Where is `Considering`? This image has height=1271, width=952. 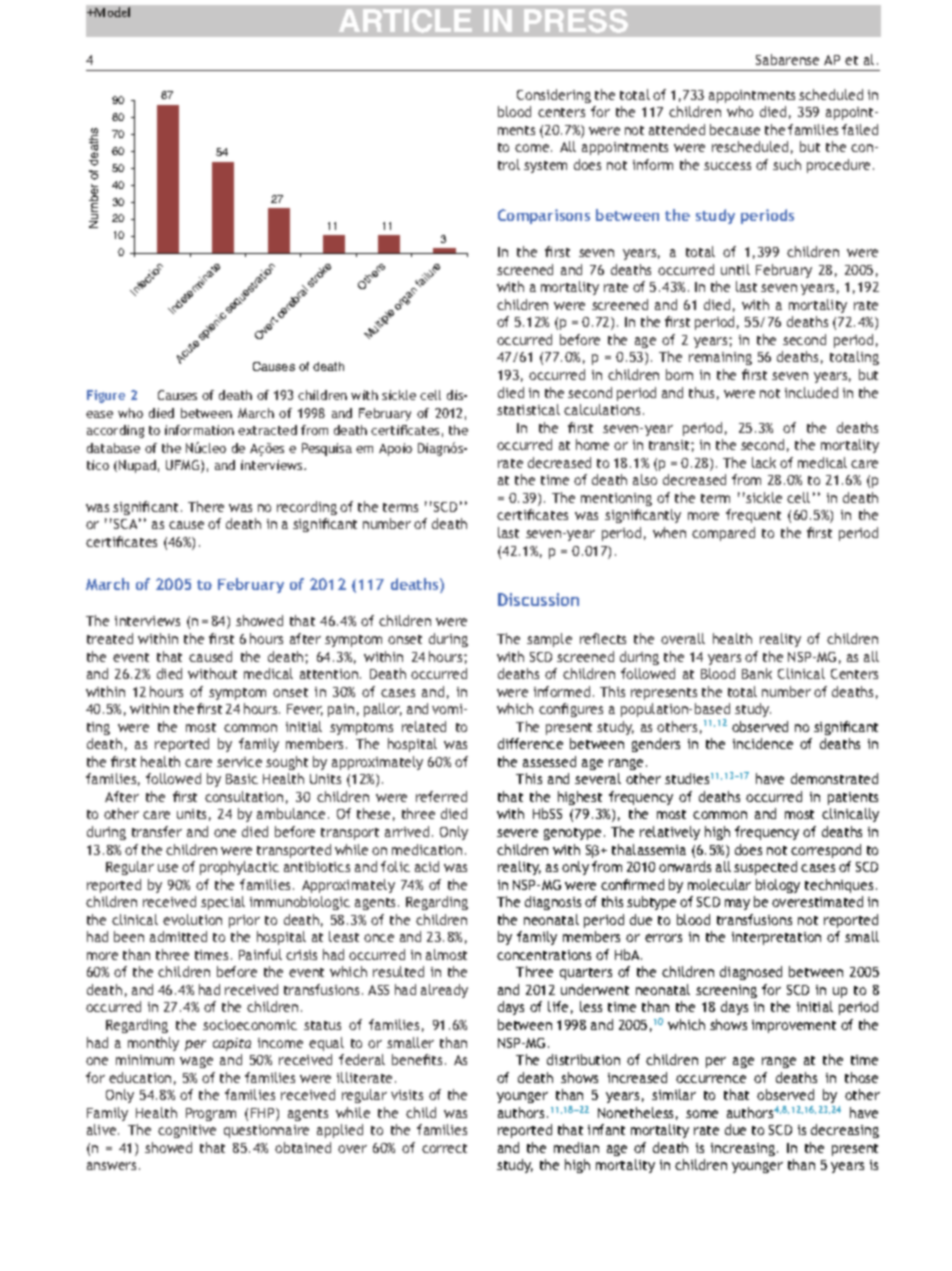 Considering is located at coordinates (554, 96).
